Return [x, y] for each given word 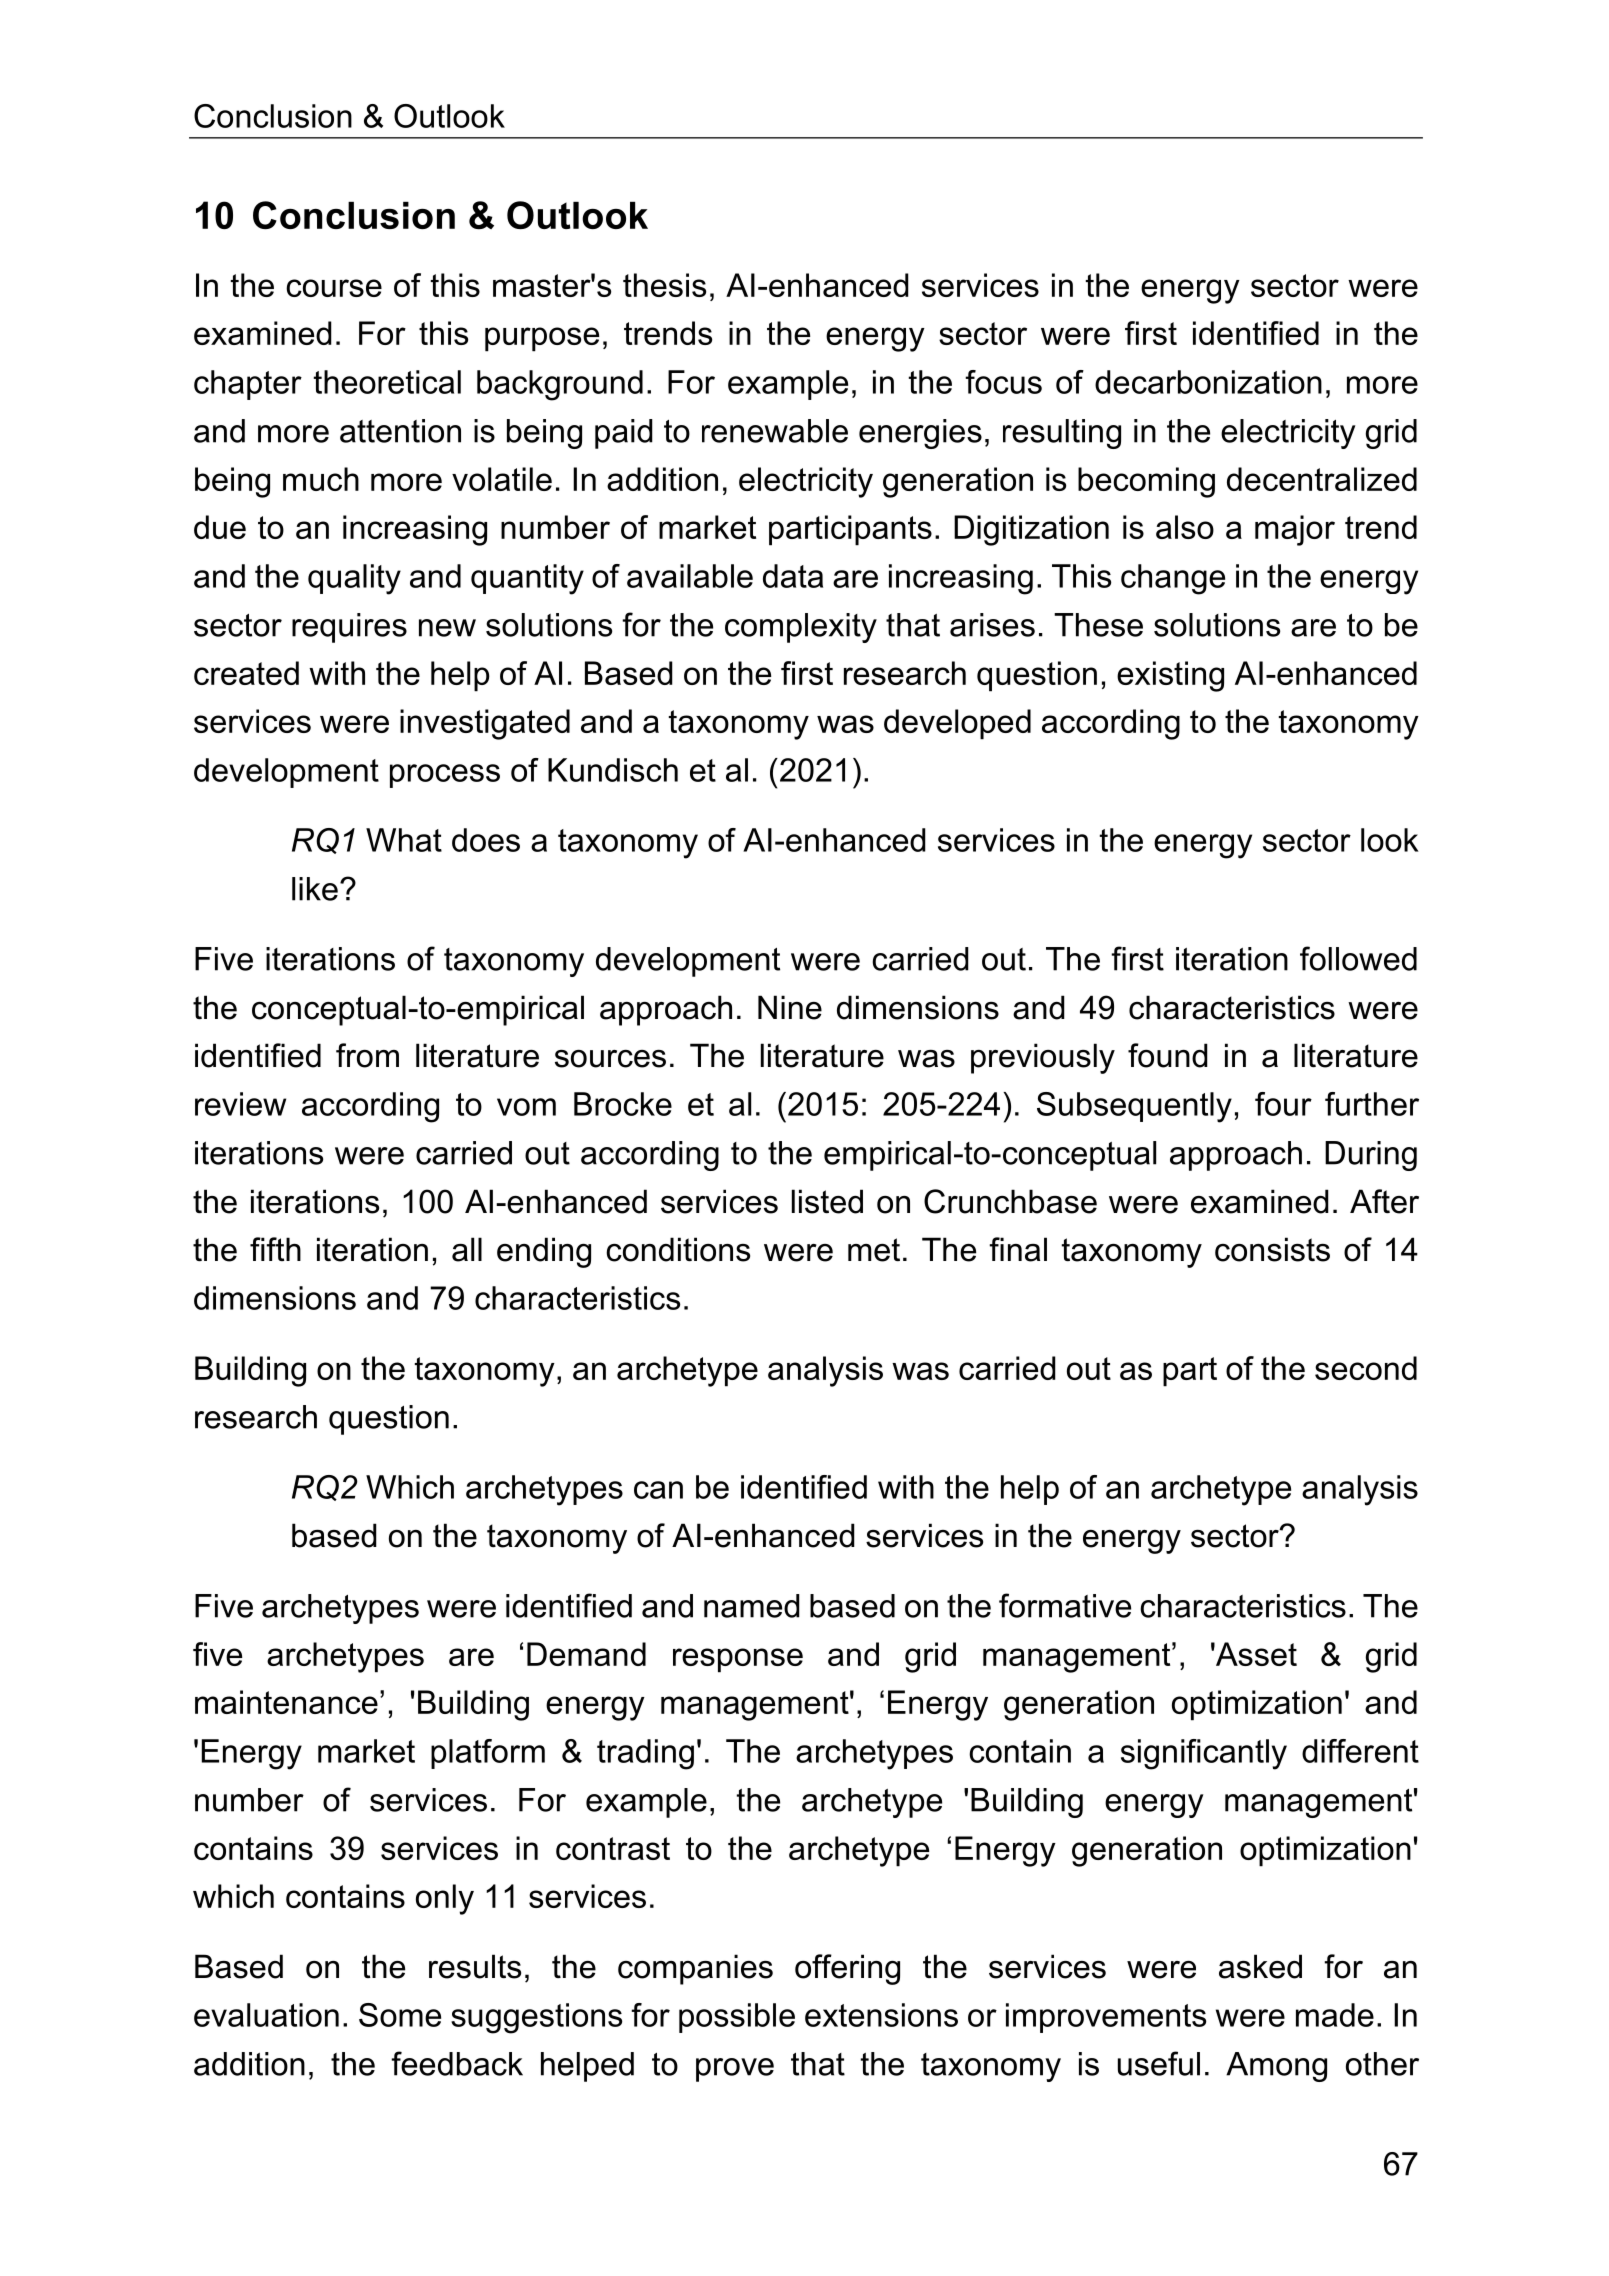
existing [1170, 676]
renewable [775, 431]
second [1366, 1368]
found [1168, 1055]
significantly [1204, 1754]
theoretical [387, 382]
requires [349, 628]
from [367, 1055]
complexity [801, 628]
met [874, 1250]
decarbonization [1208, 382]
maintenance [286, 1702]
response [738, 1660]
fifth [275, 1249]
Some [400, 2015]
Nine [790, 1007]
